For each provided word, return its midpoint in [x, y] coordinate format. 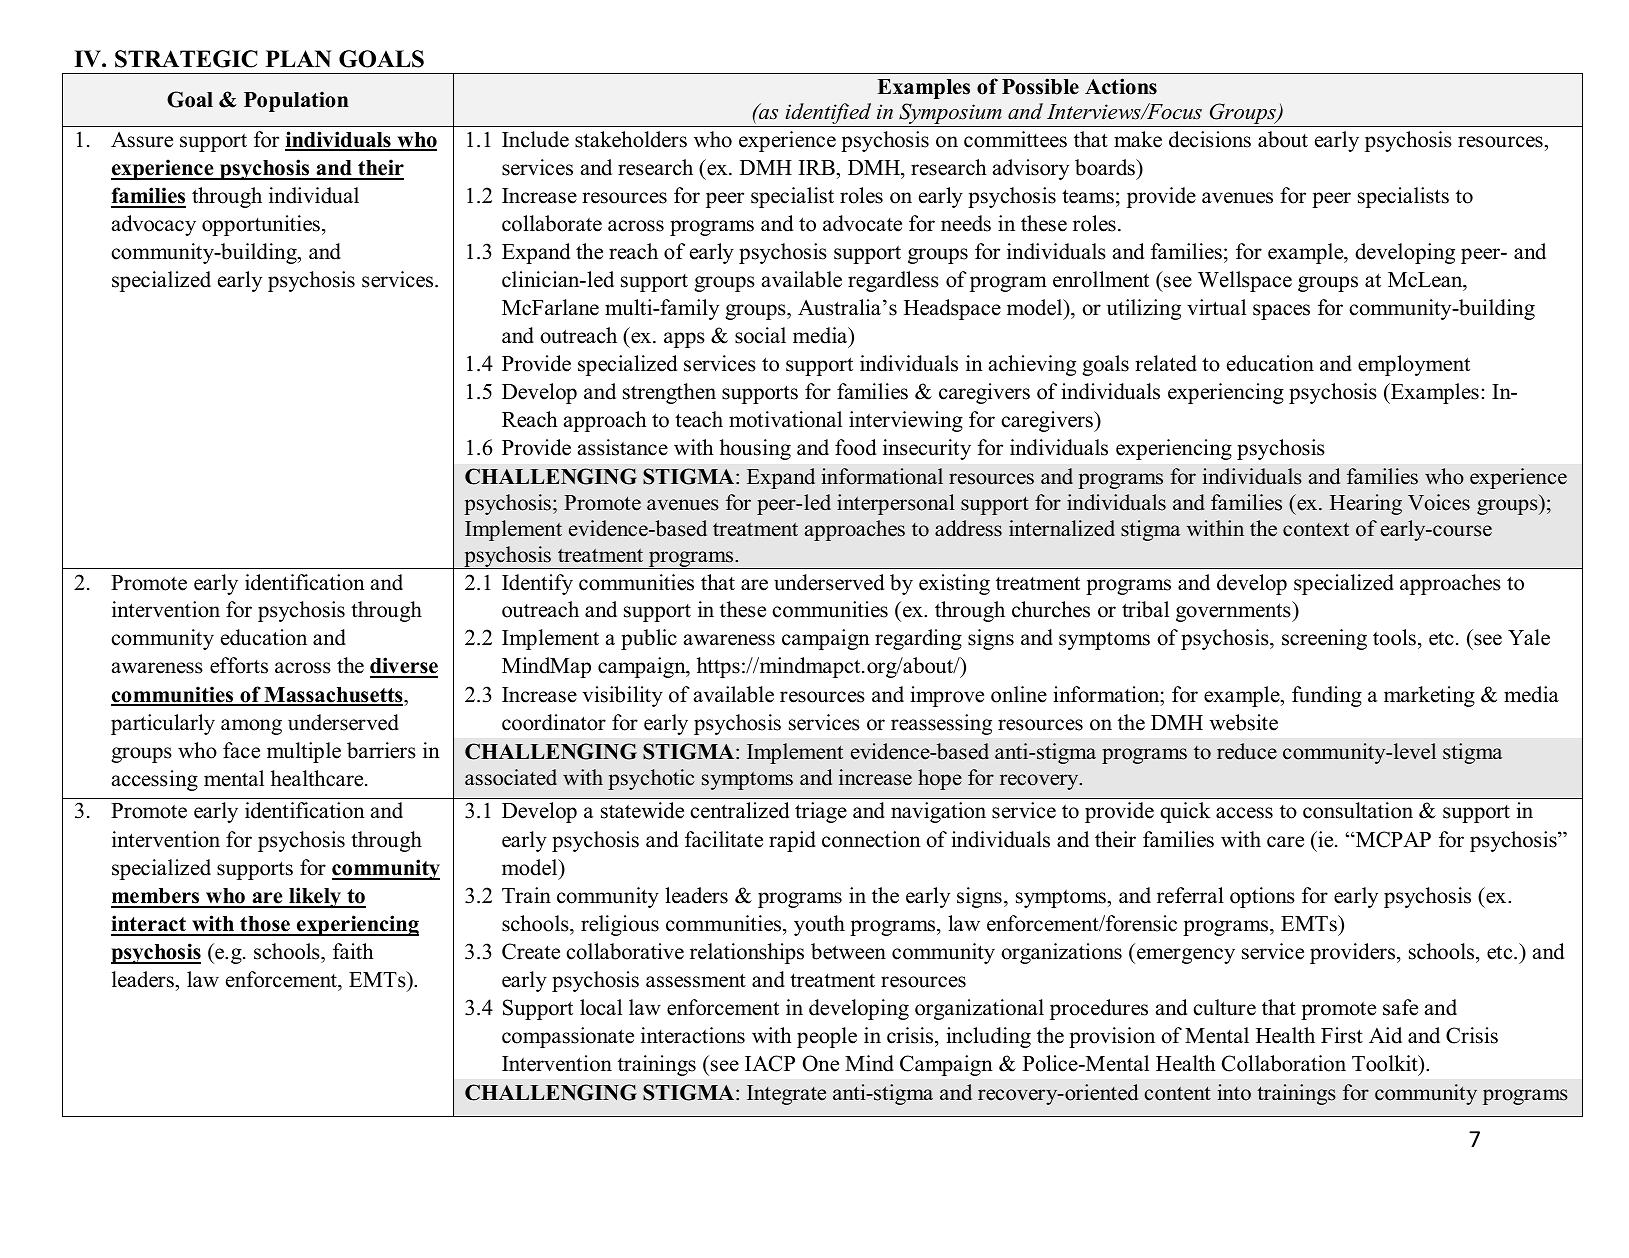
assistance [623, 447]
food [855, 447]
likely [315, 897]
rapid [792, 841]
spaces [1281, 312]
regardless [893, 281]
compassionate [568, 1037]
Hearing [1366, 504]
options [1262, 897]
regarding [918, 639]
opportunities [261, 225]
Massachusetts [333, 696]
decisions [1210, 139]
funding [1327, 696]
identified [828, 115]
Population [296, 101]
